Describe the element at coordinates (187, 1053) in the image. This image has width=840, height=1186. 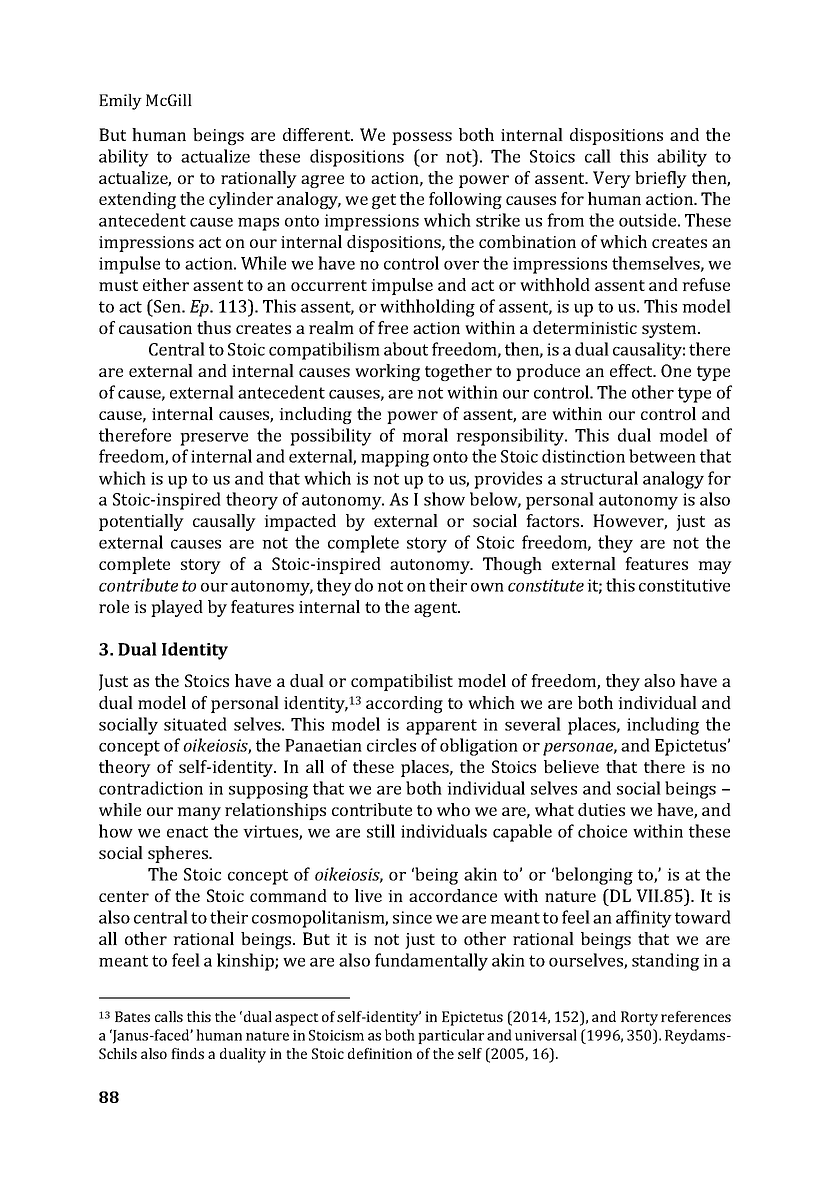
I see `finds` at that location.
